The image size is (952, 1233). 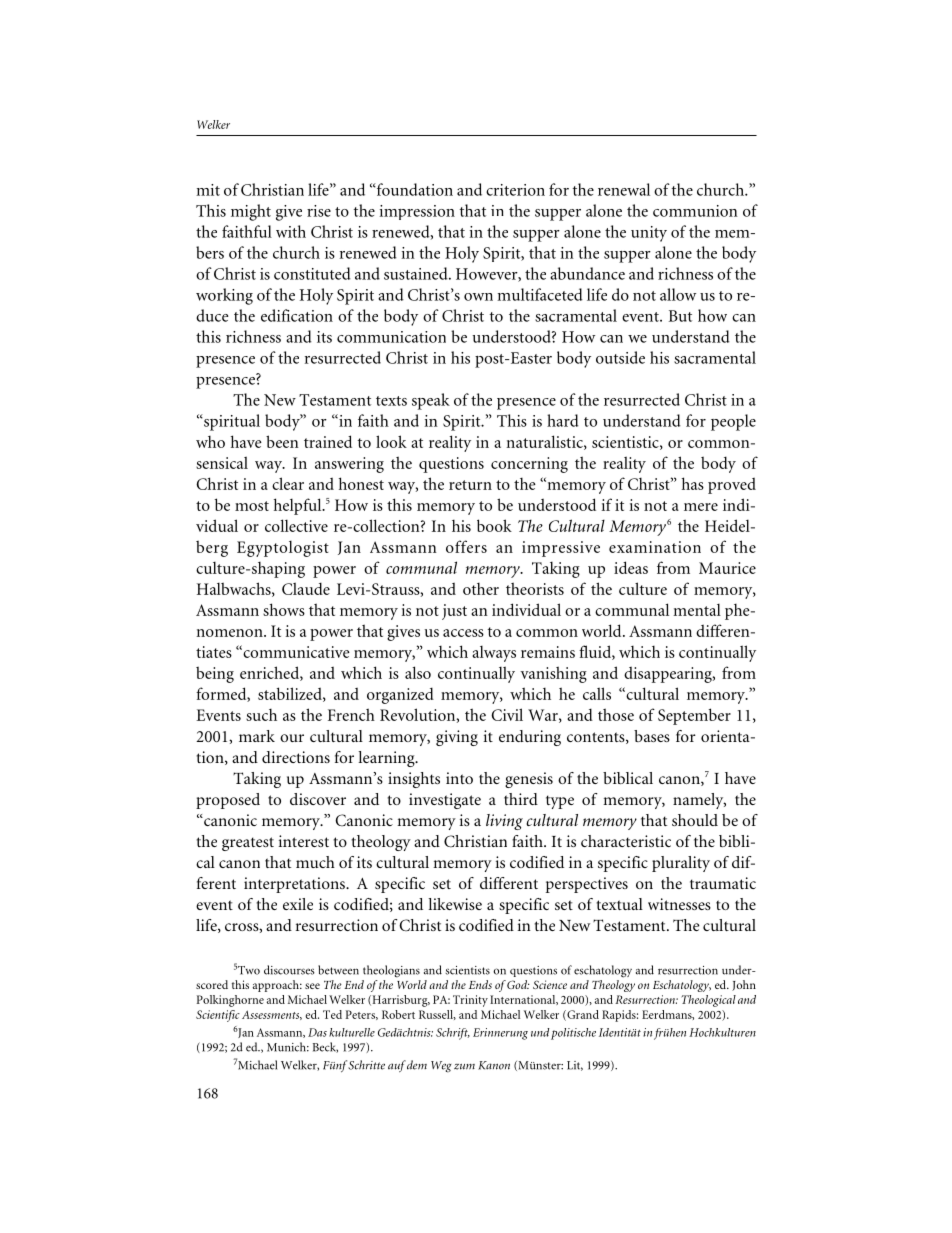 I want to click on been, so click(x=282, y=441).
